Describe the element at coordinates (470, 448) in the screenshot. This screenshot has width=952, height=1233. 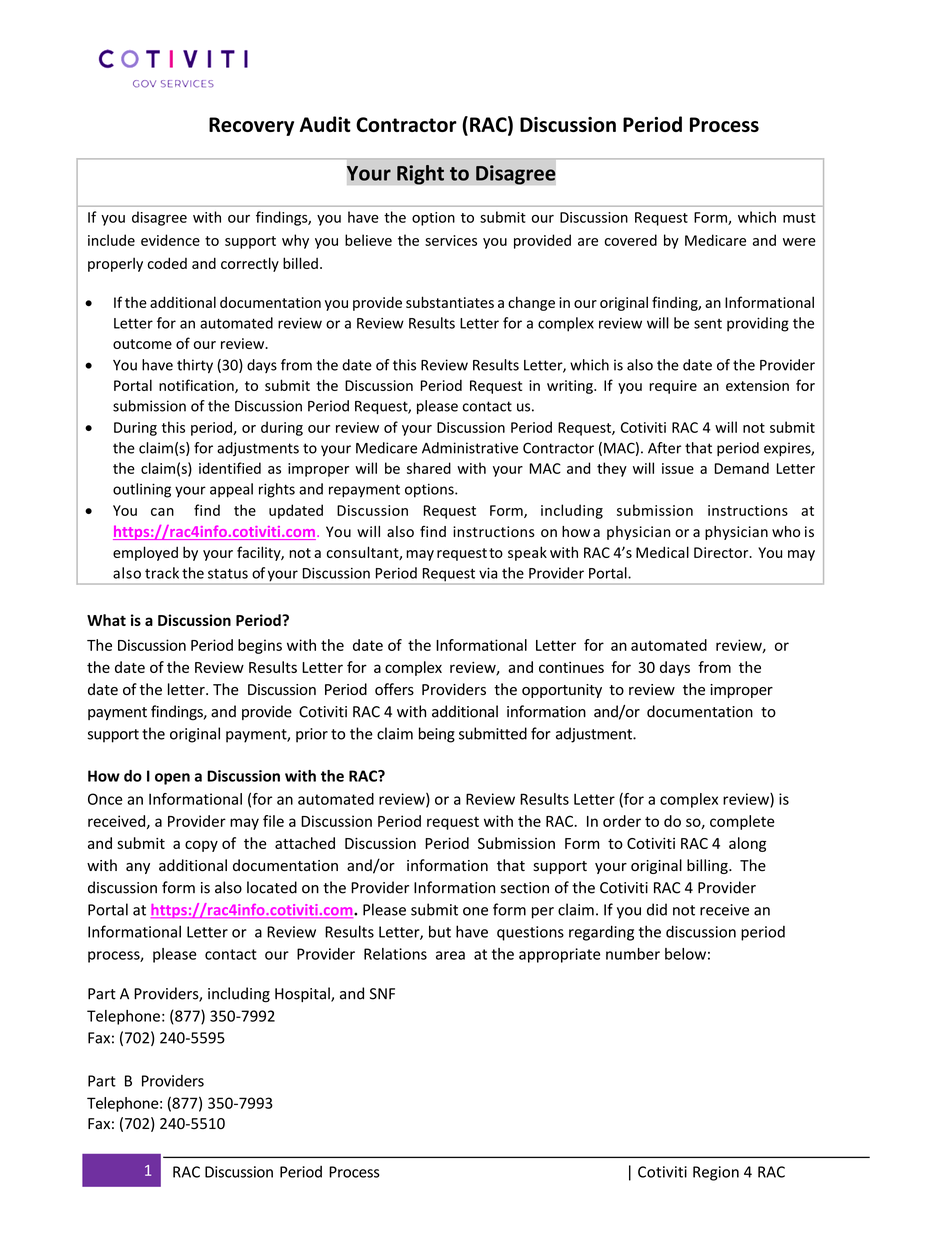
I see `Administrative` at that location.
